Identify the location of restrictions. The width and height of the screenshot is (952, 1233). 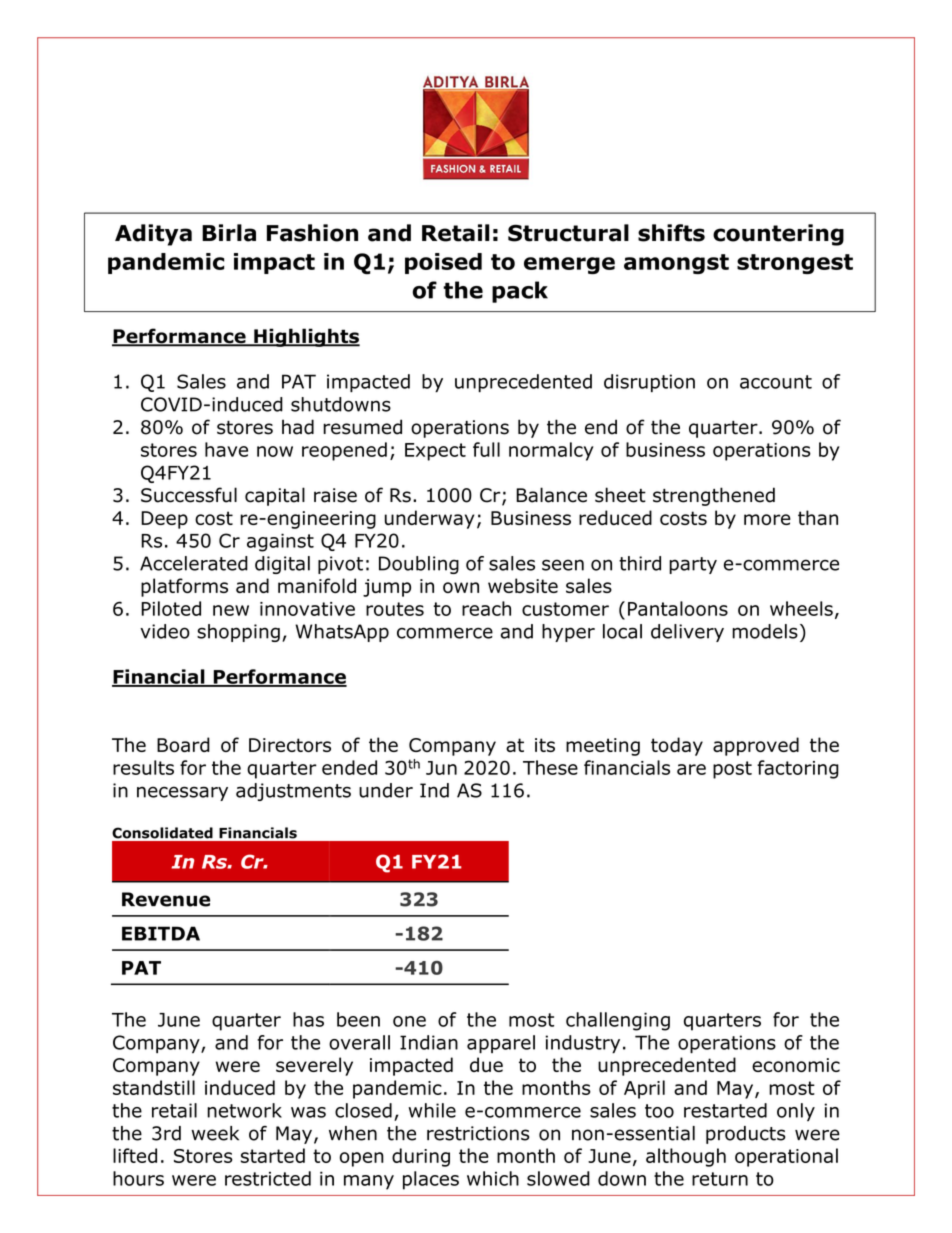
(478, 1133).
